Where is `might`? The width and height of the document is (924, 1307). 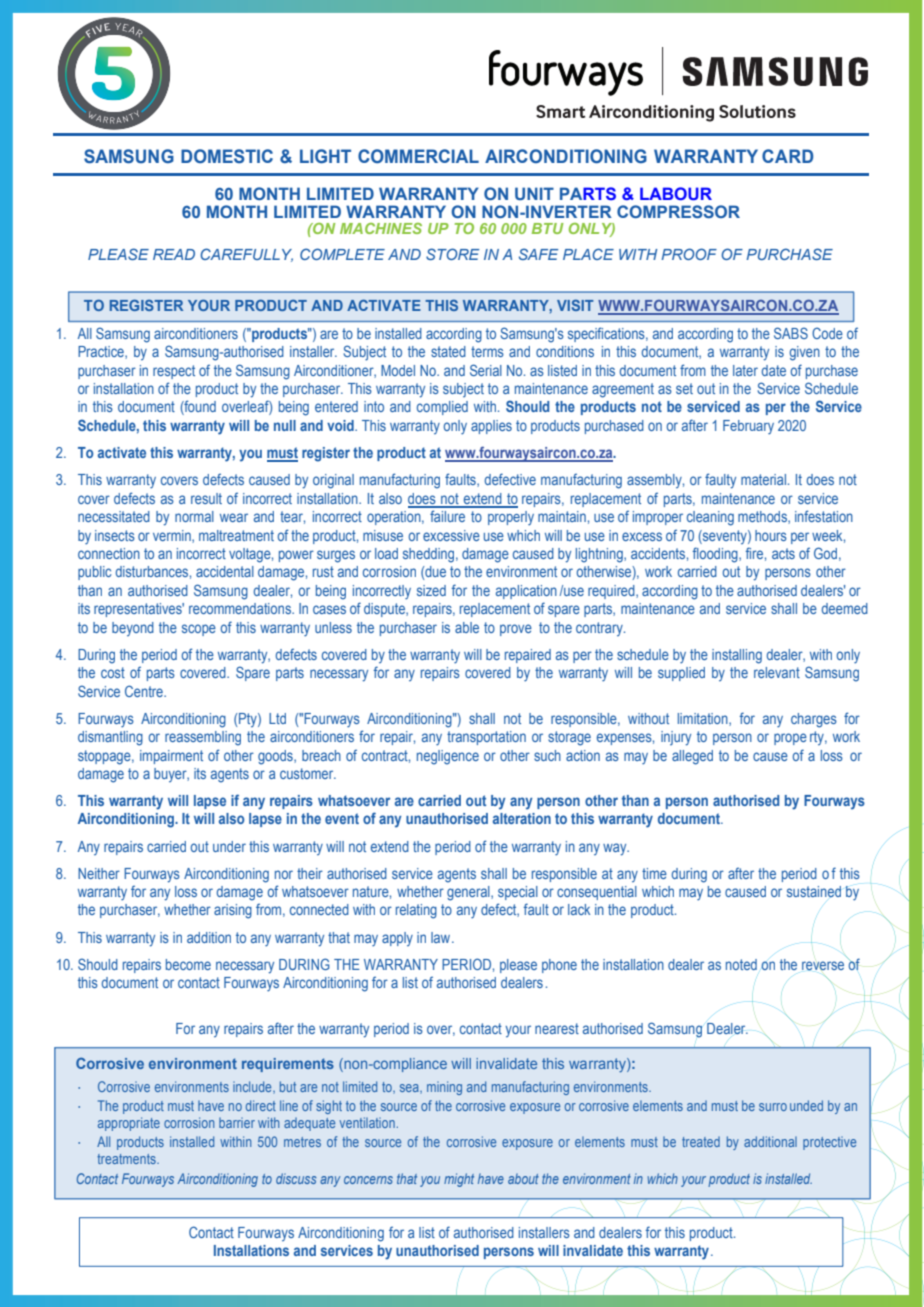 might is located at coordinates (459, 1180).
